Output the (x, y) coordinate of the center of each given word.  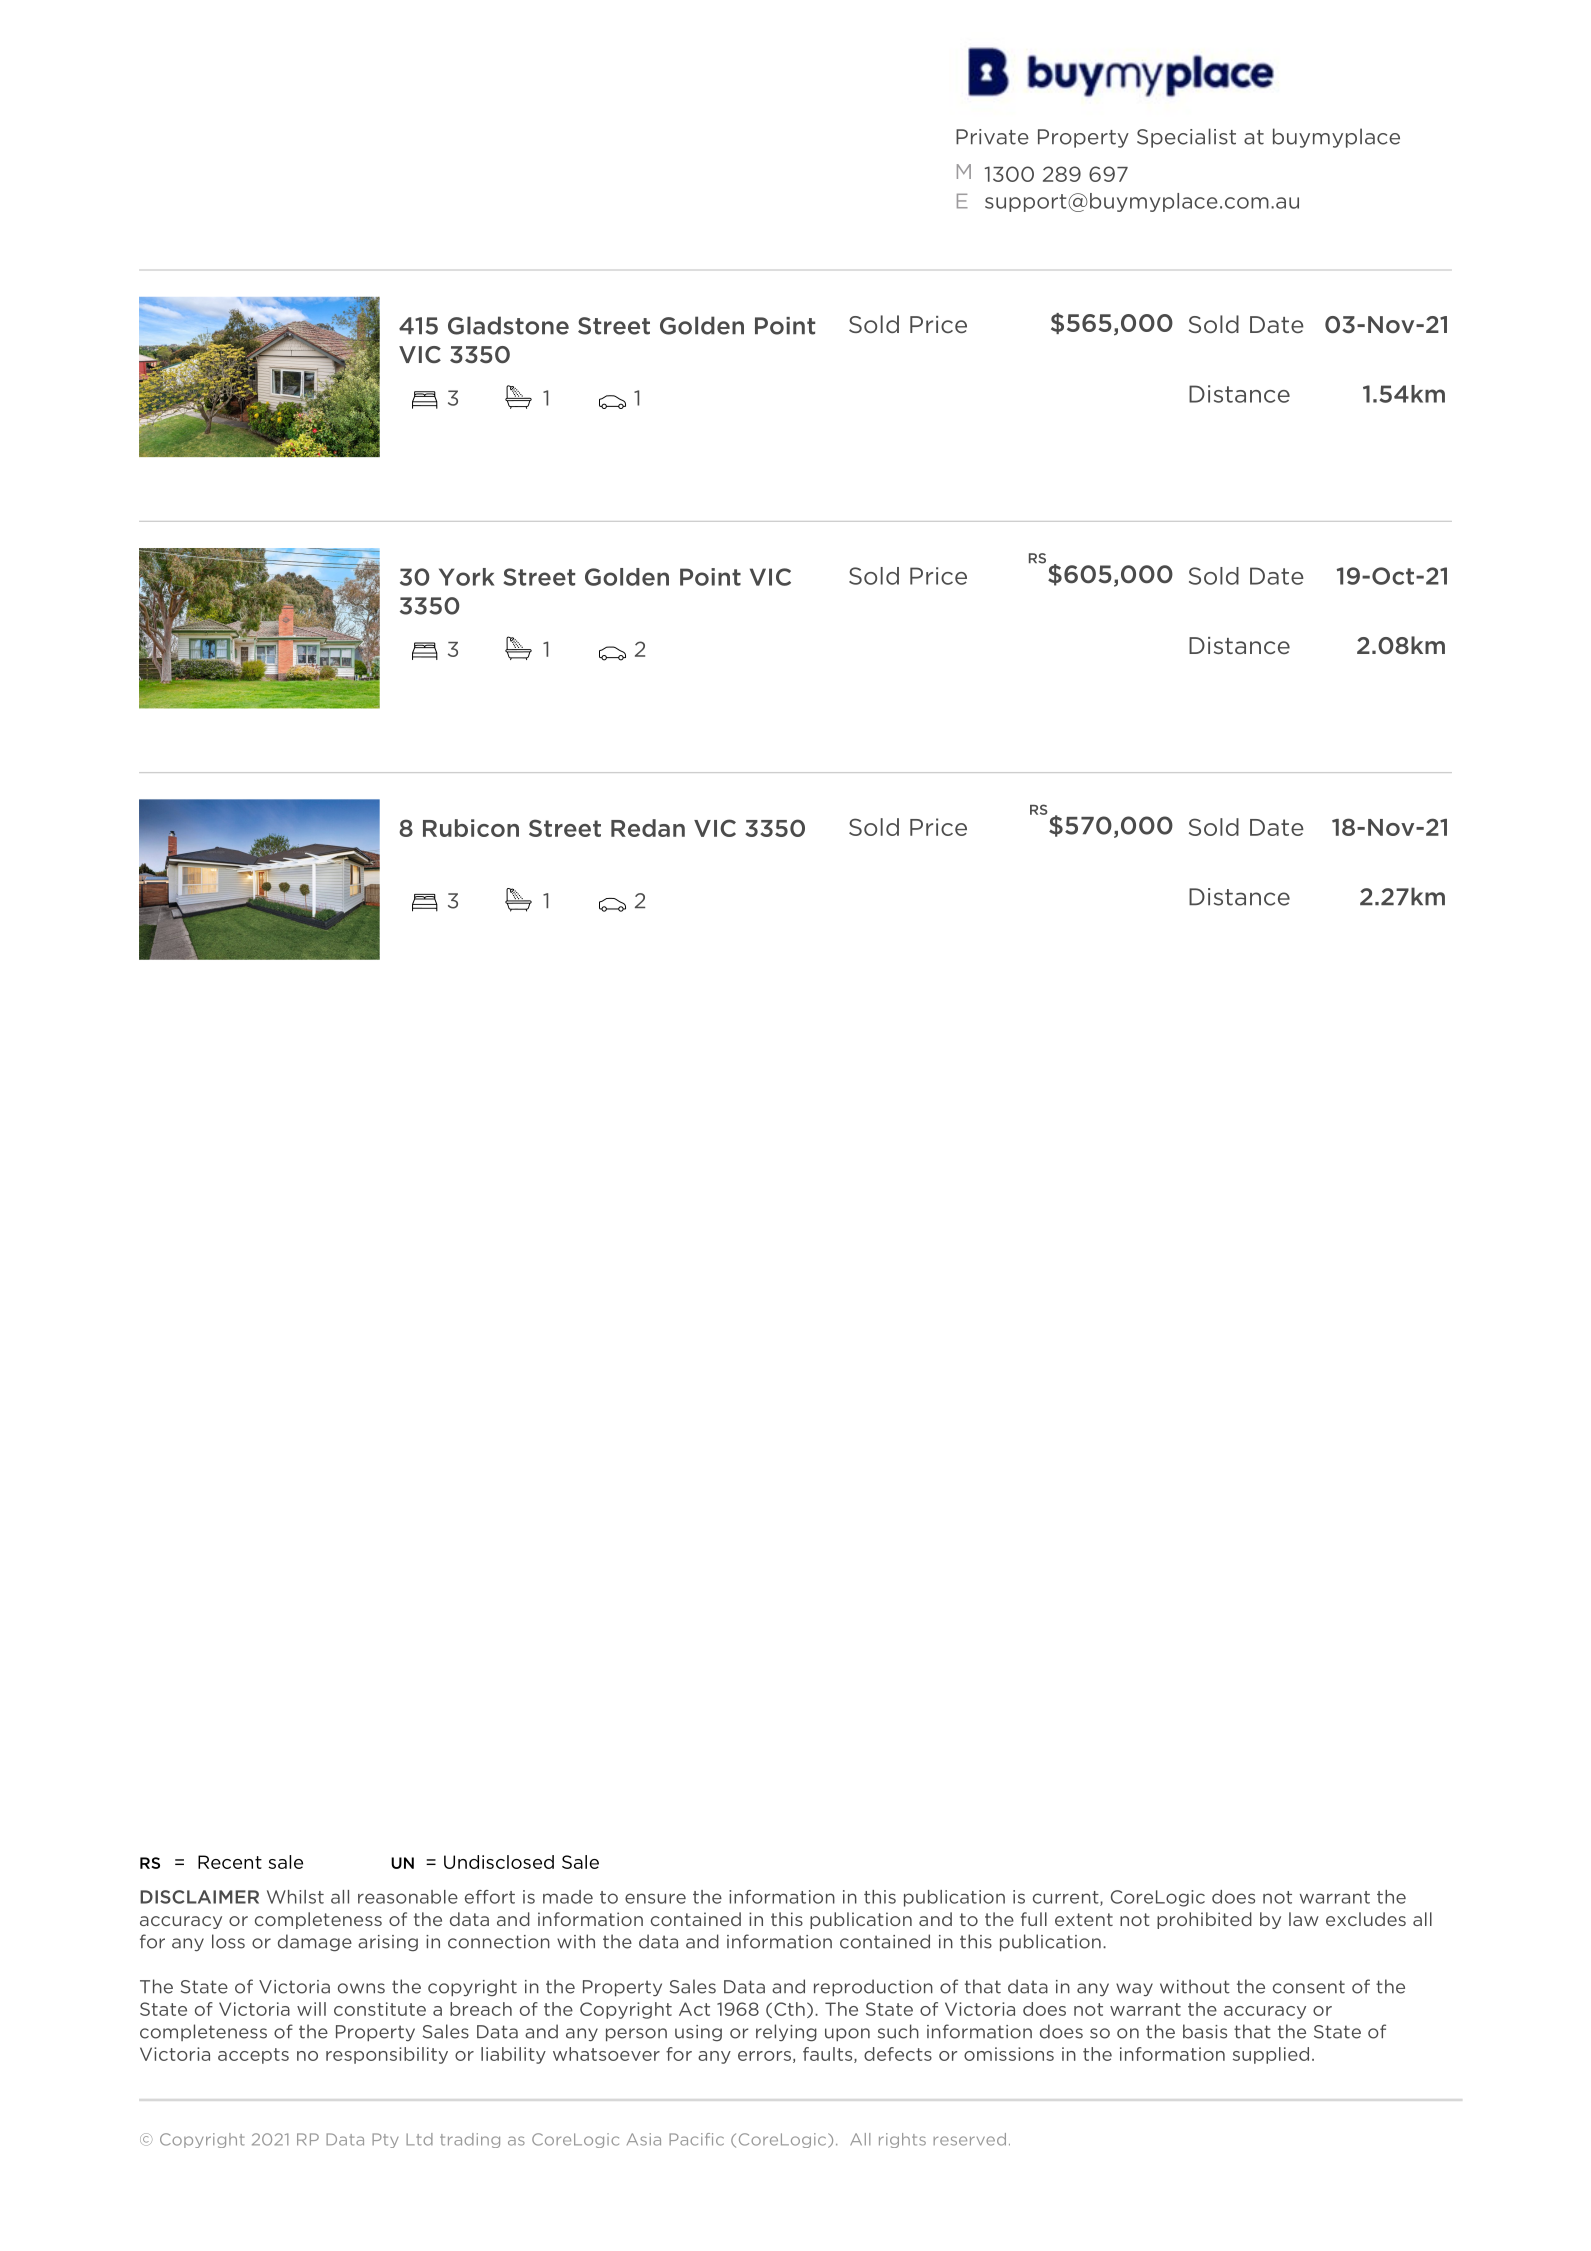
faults (829, 2055)
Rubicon (471, 828)
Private (992, 137)
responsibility (387, 2055)
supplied (1271, 2055)
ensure (655, 1898)
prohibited (1204, 1920)
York (467, 577)
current (1067, 1898)
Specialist (1186, 138)
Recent (230, 1862)
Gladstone (508, 325)
